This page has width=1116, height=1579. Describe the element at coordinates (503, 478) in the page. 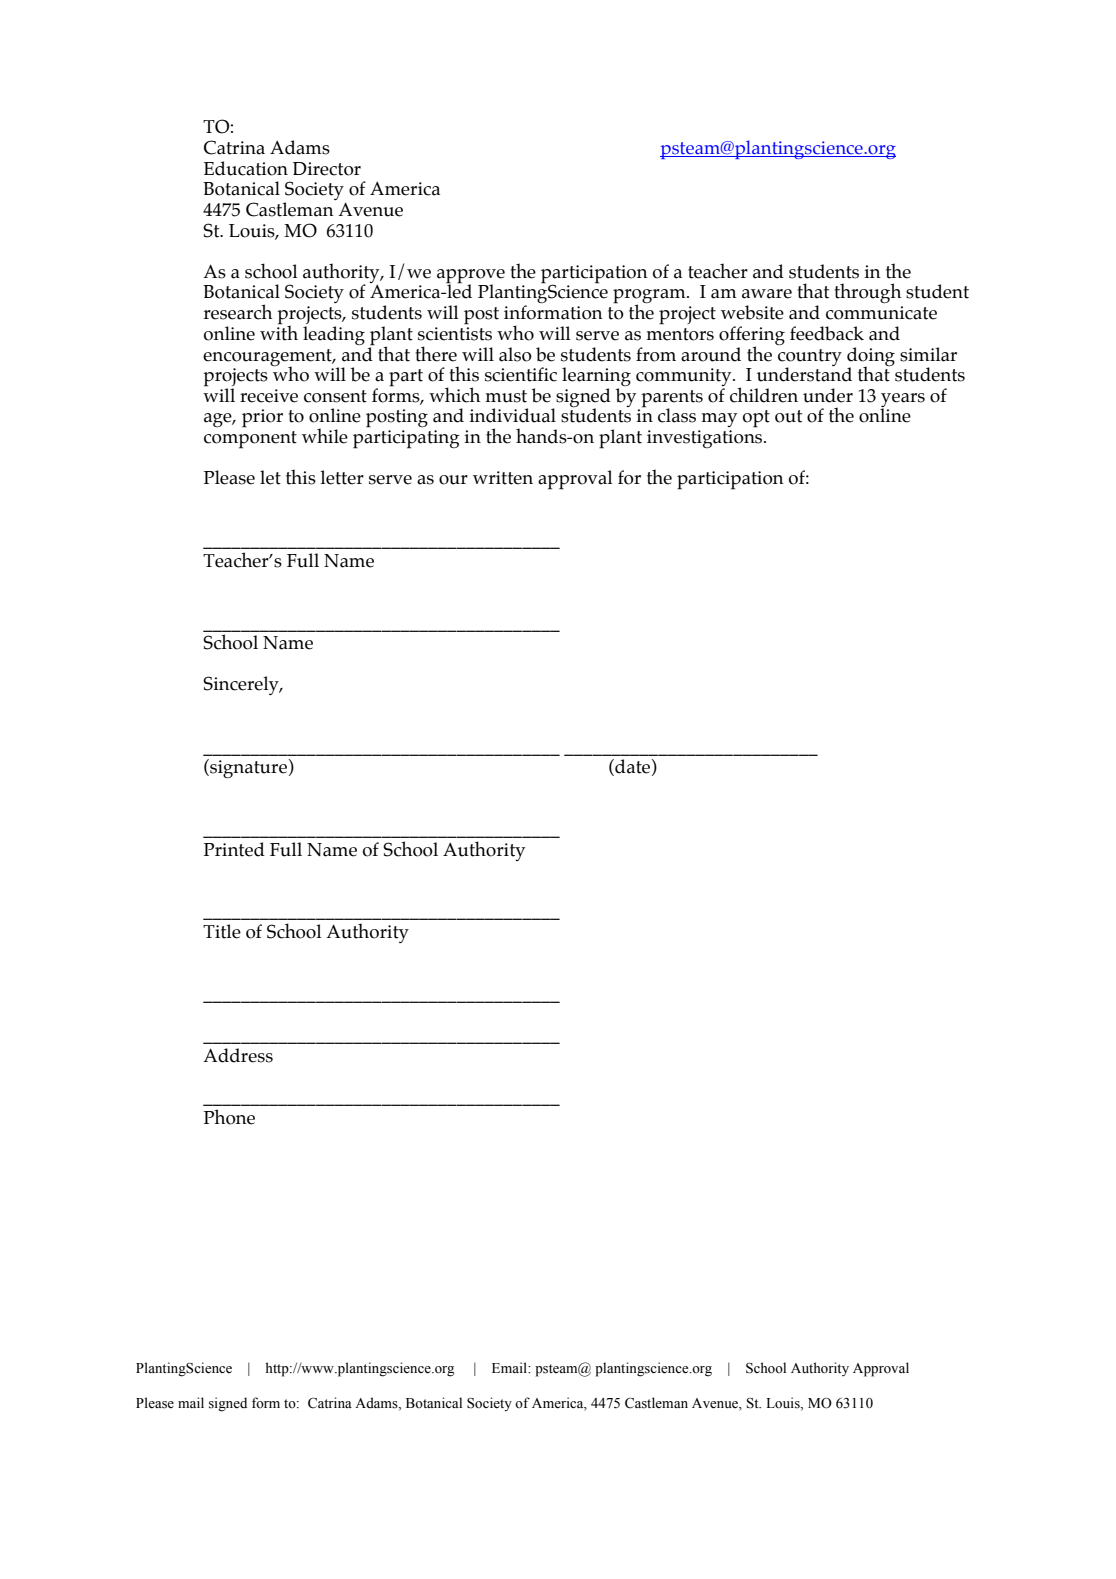

I see `written` at that location.
